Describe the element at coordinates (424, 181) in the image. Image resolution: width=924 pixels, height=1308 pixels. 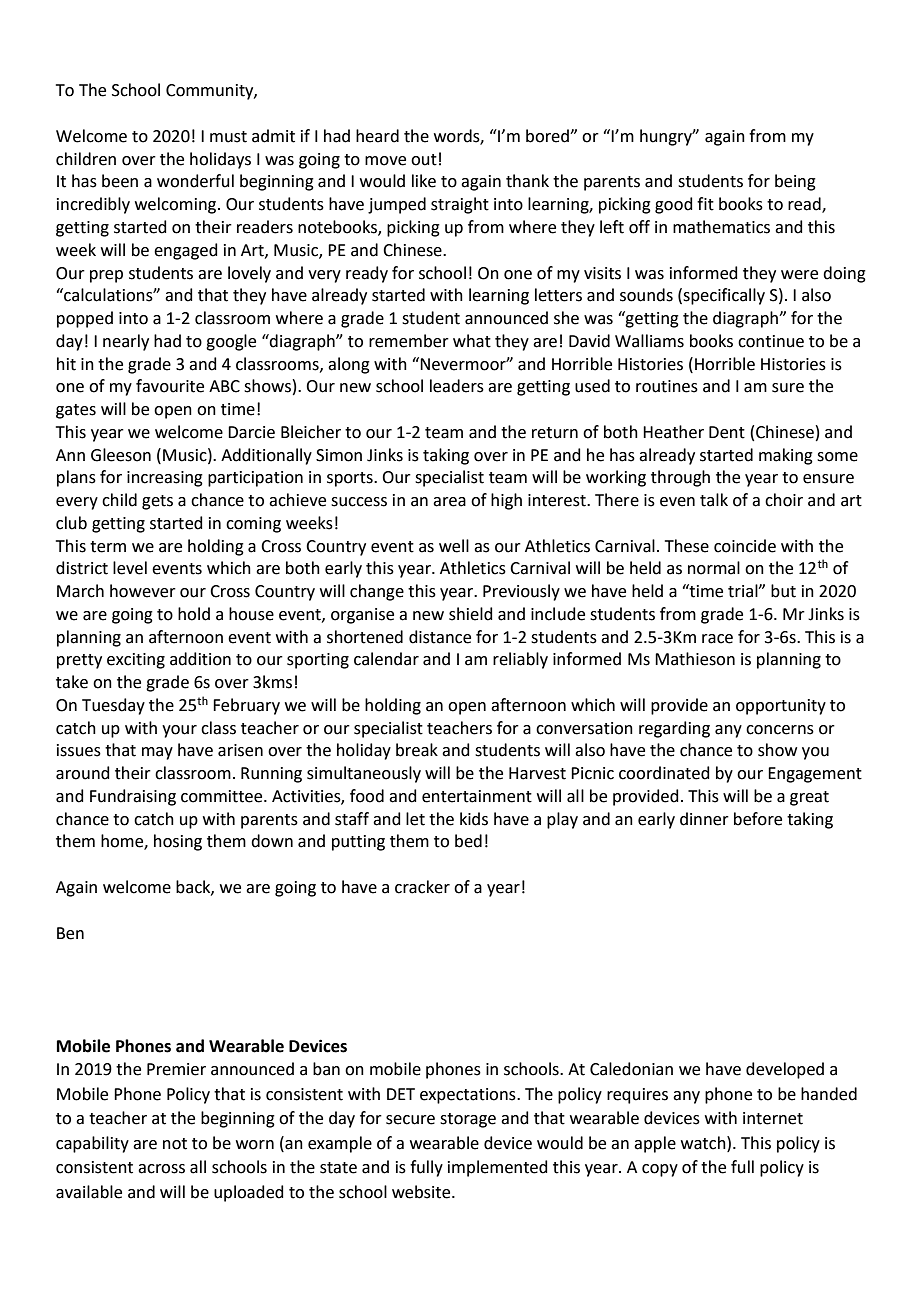
I see `like` at that location.
